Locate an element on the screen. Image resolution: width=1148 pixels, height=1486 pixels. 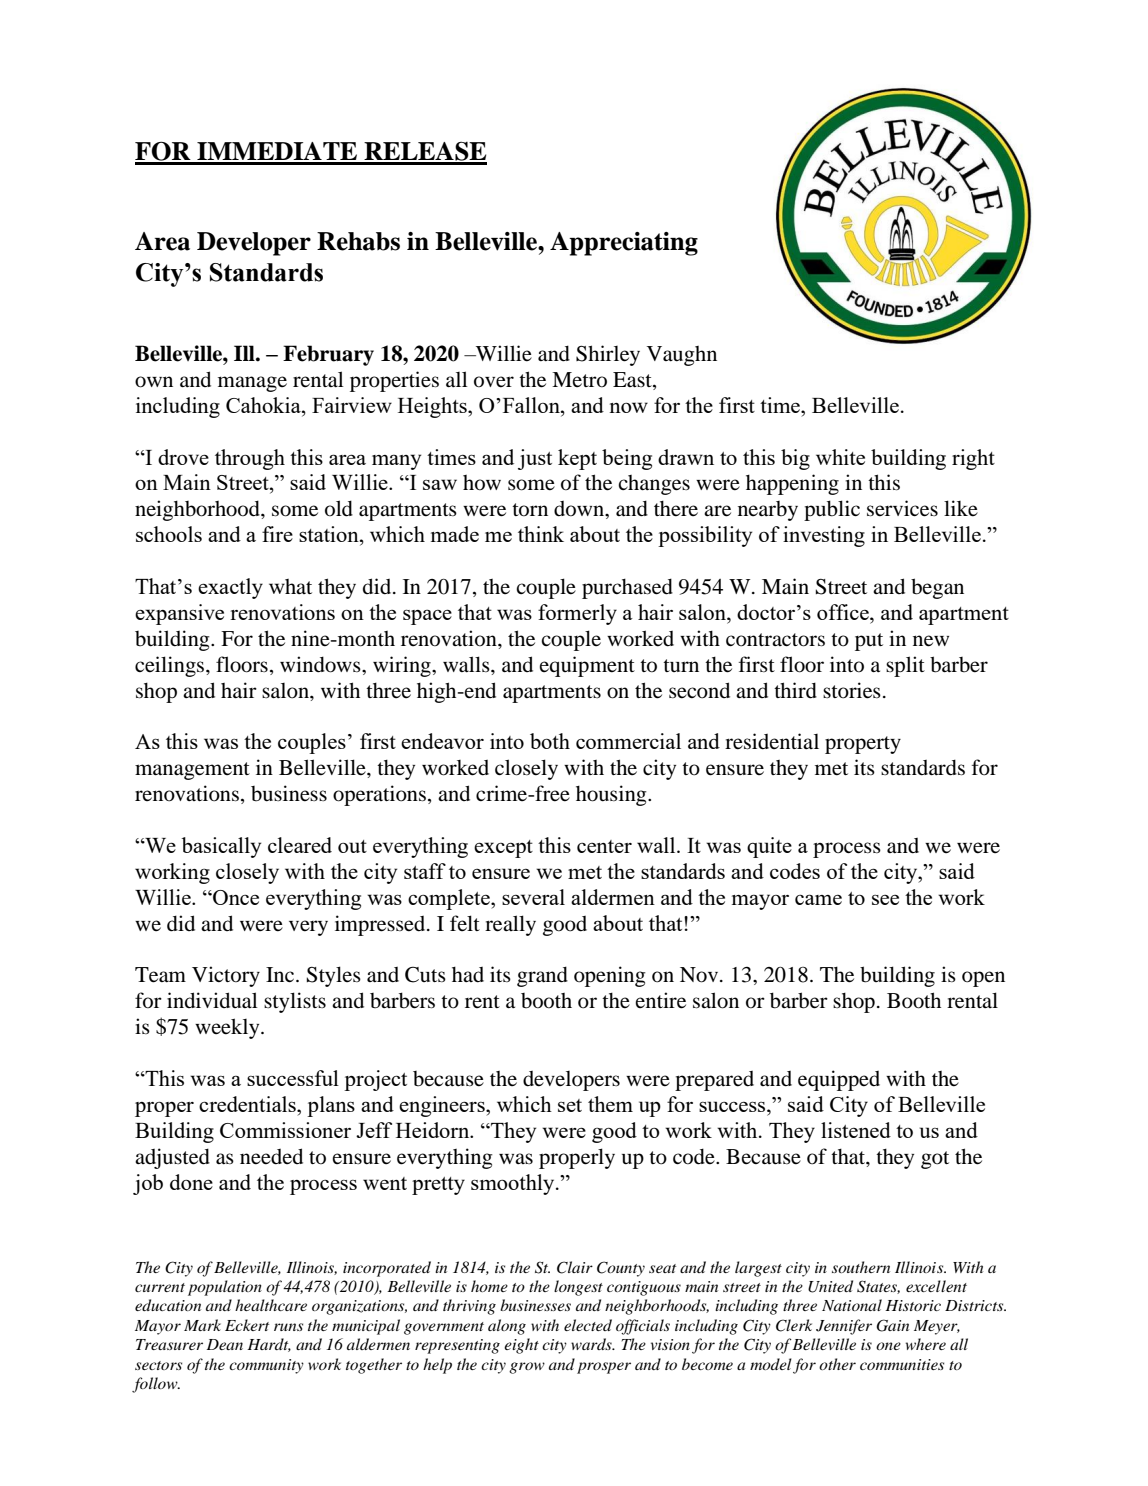
basically is located at coordinates (221, 847).
